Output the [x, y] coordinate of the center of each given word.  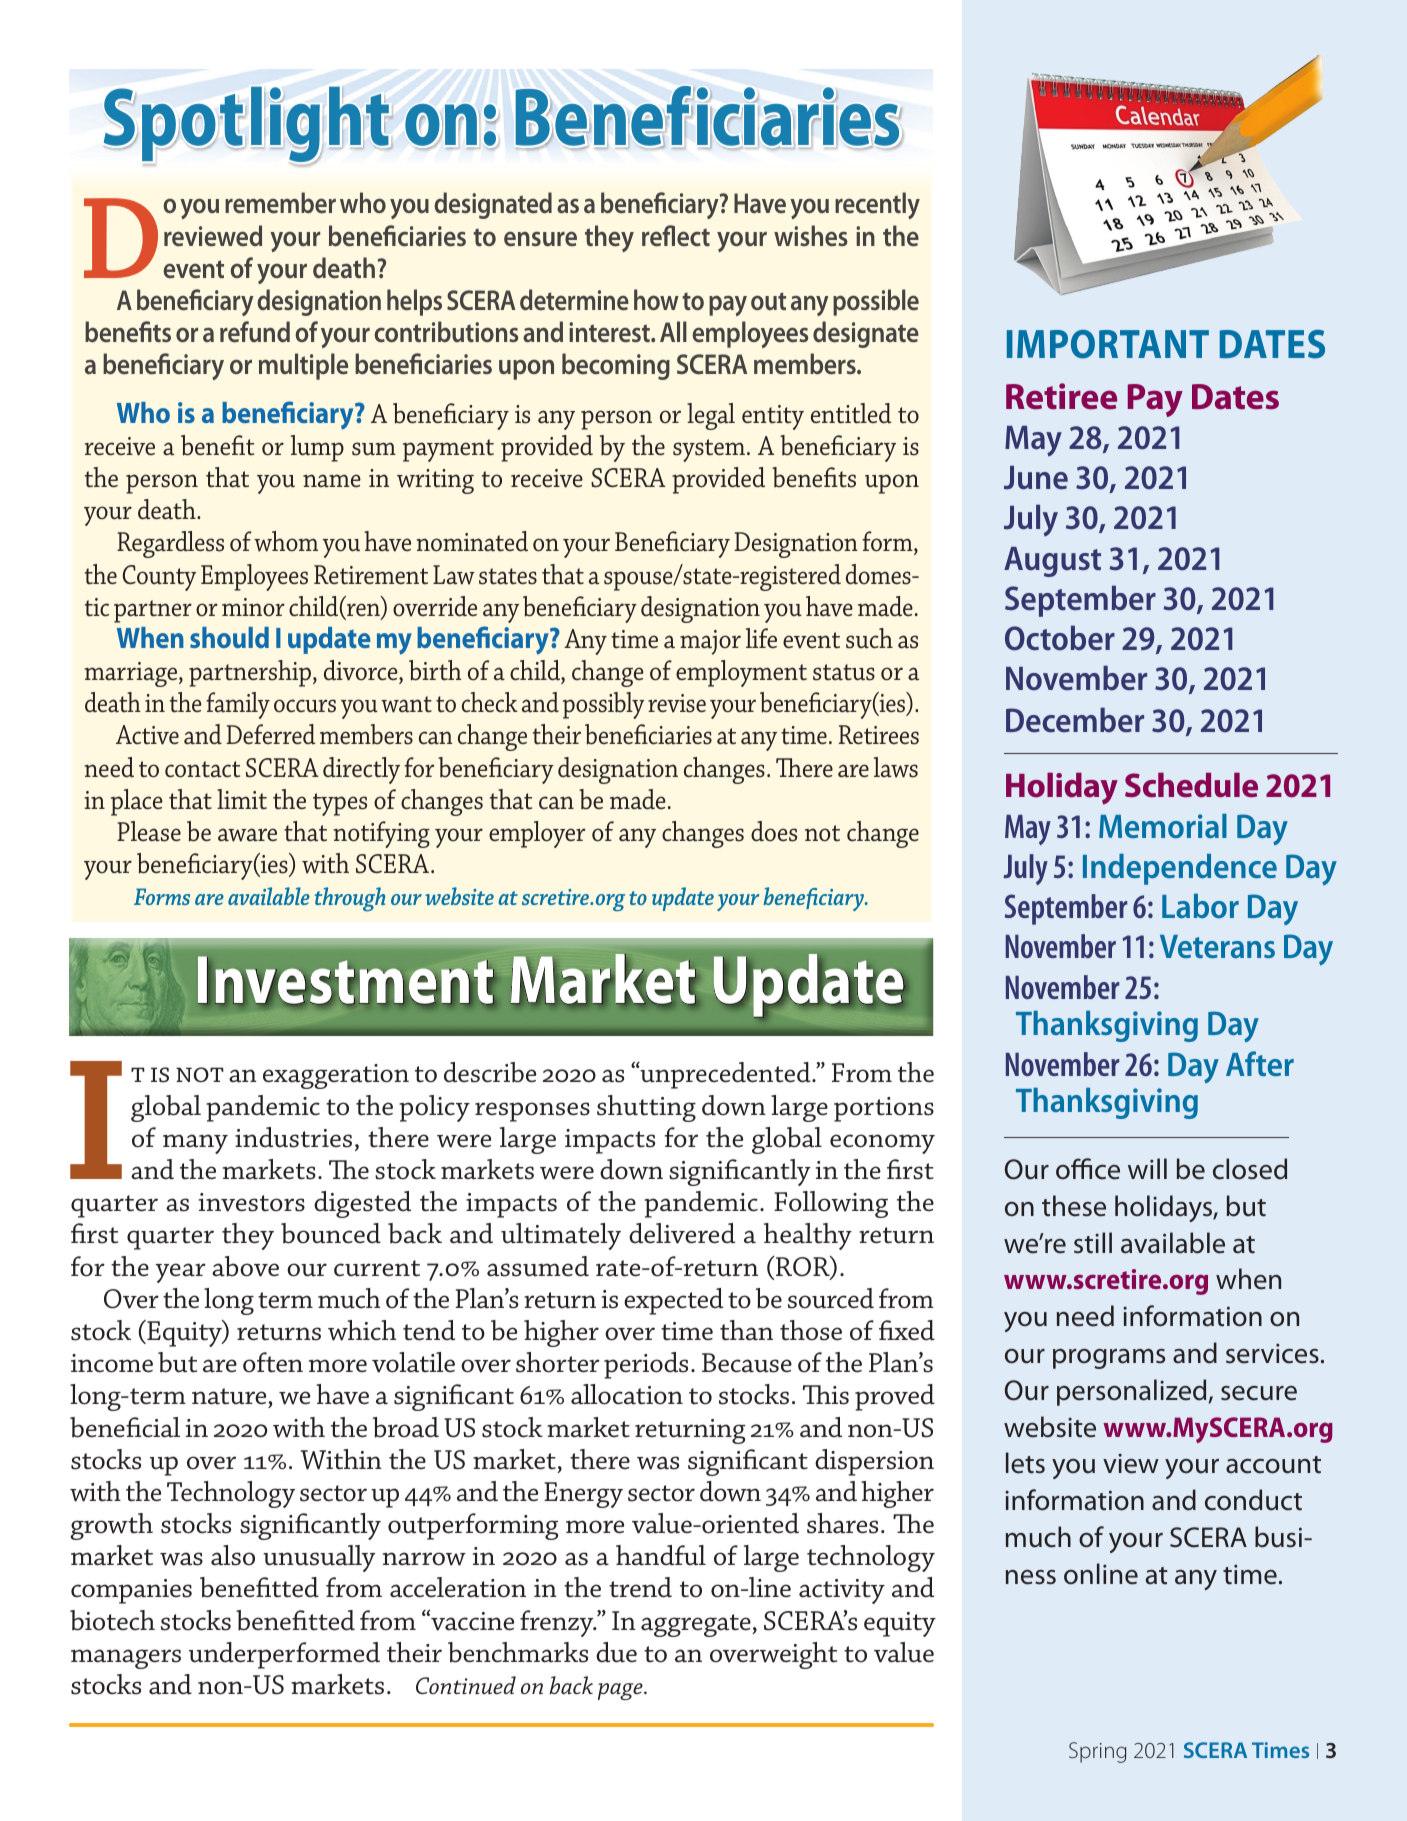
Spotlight [248, 125]
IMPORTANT [1108, 344]
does [774, 831]
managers [126, 1659]
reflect [676, 236]
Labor [1200, 906]
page [621, 1691]
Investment [346, 981]
